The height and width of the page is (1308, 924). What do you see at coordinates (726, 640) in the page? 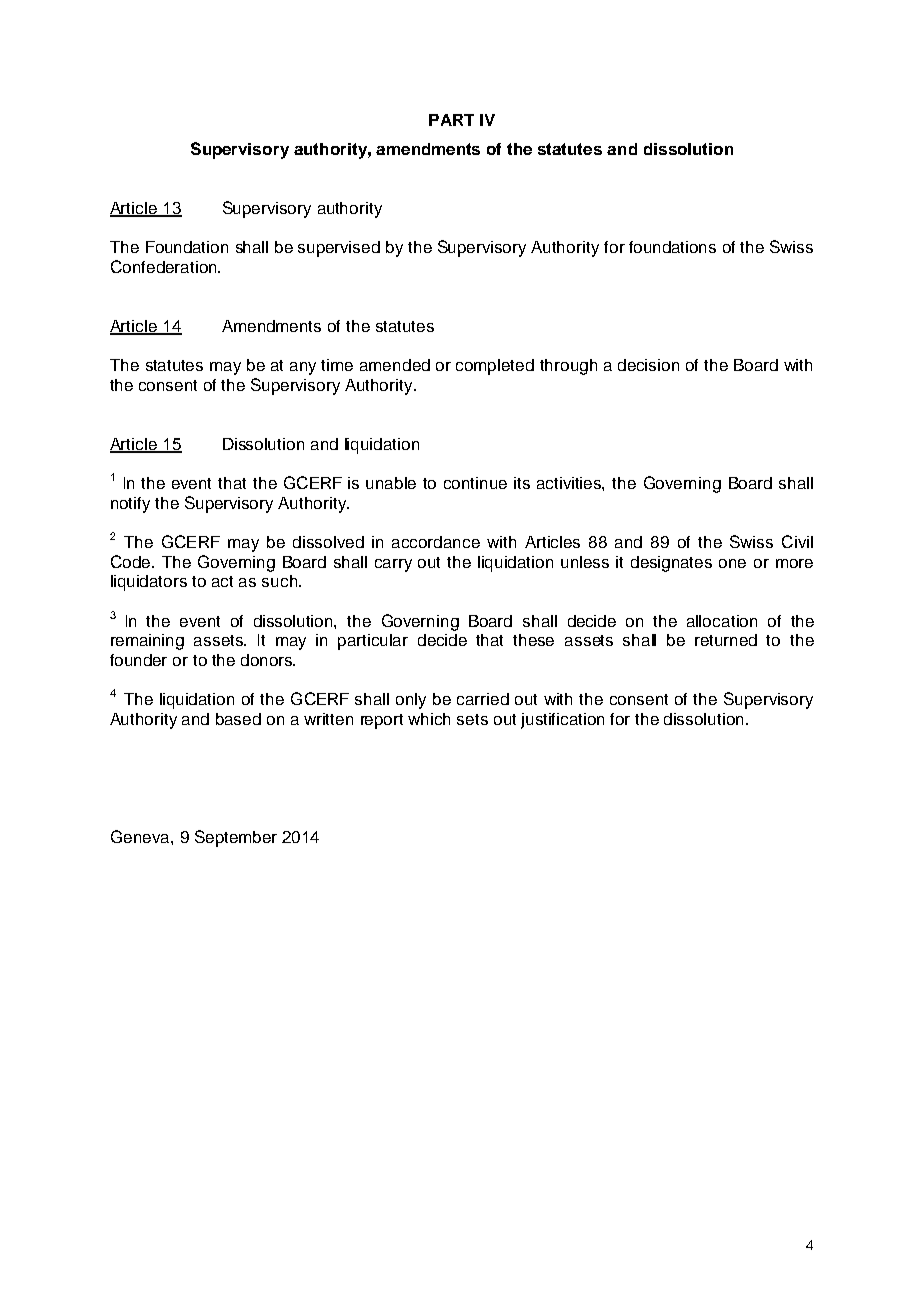
I see `returned` at bounding box center [726, 640].
